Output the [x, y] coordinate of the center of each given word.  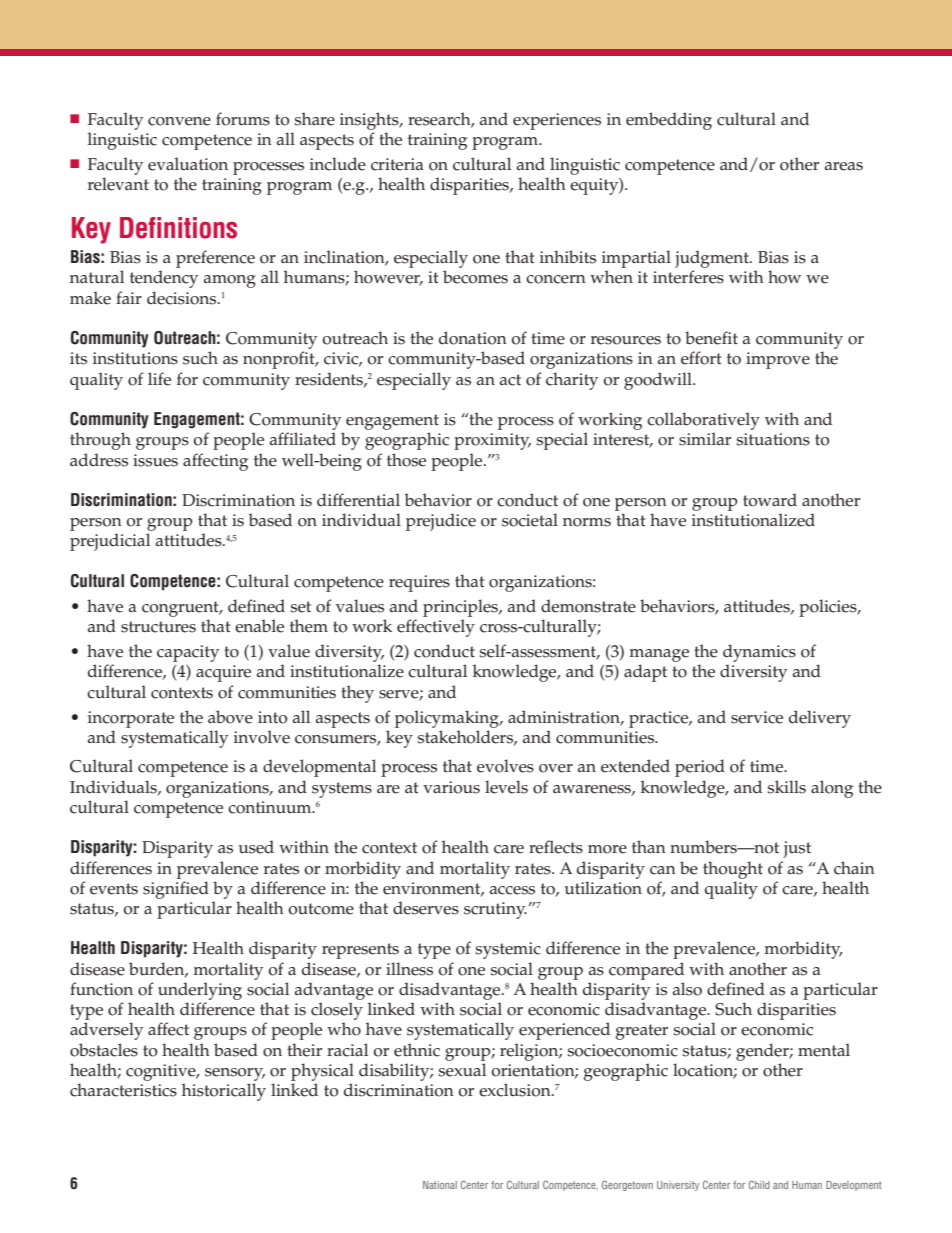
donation [473, 338]
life [159, 379]
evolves [505, 766]
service [757, 717]
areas [844, 166]
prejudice [441, 522]
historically [224, 1092]
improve [778, 360]
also [687, 989]
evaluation [188, 164]
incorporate [131, 719]
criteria [397, 164]
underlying [200, 991]
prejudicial [110, 542]
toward [770, 500]
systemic [508, 950]
